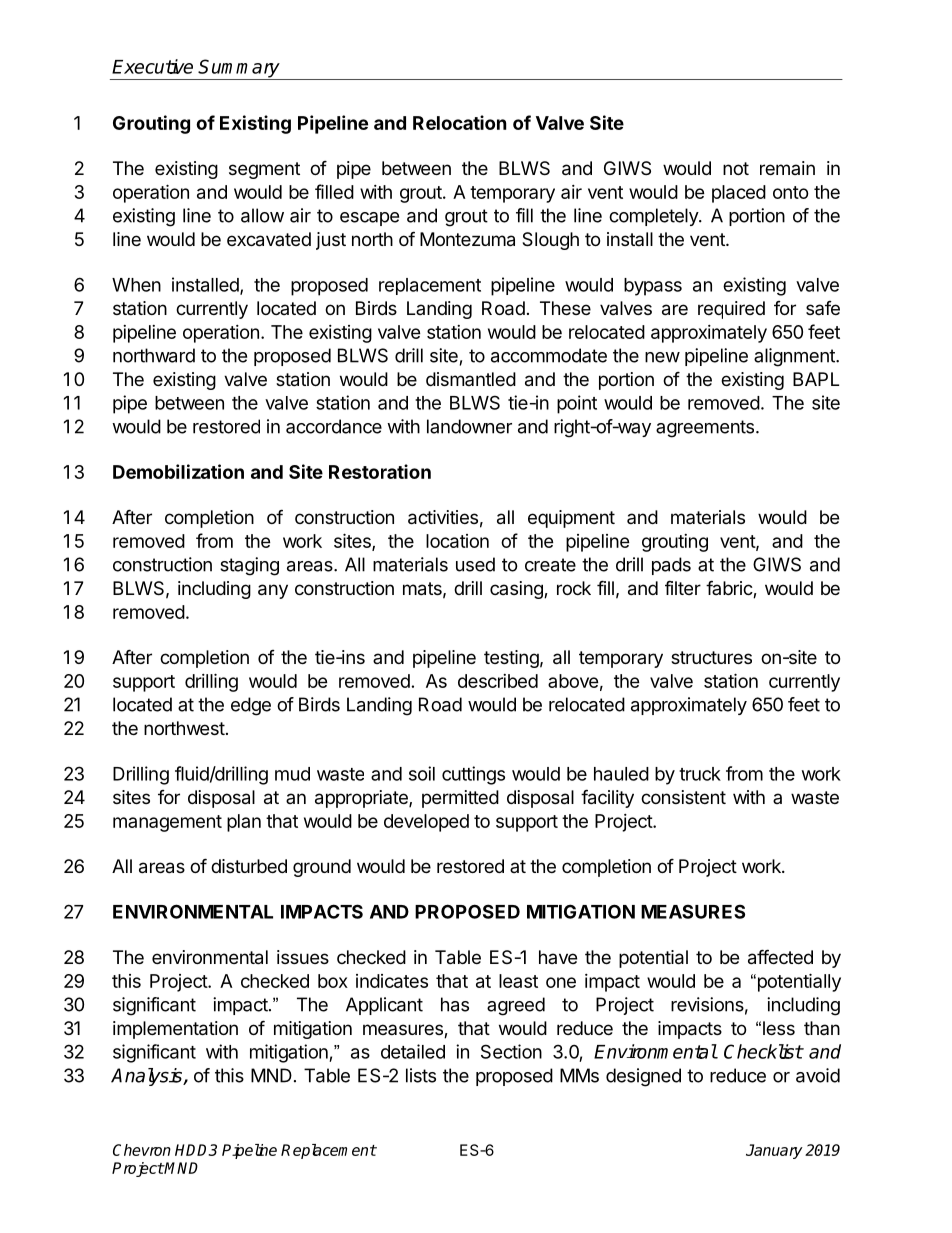 Image resolution: width=952 pixels, height=1233 pixels. What do you see at coordinates (239, 69) in the page?
I see `Summary` at bounding box center [239, 69].
